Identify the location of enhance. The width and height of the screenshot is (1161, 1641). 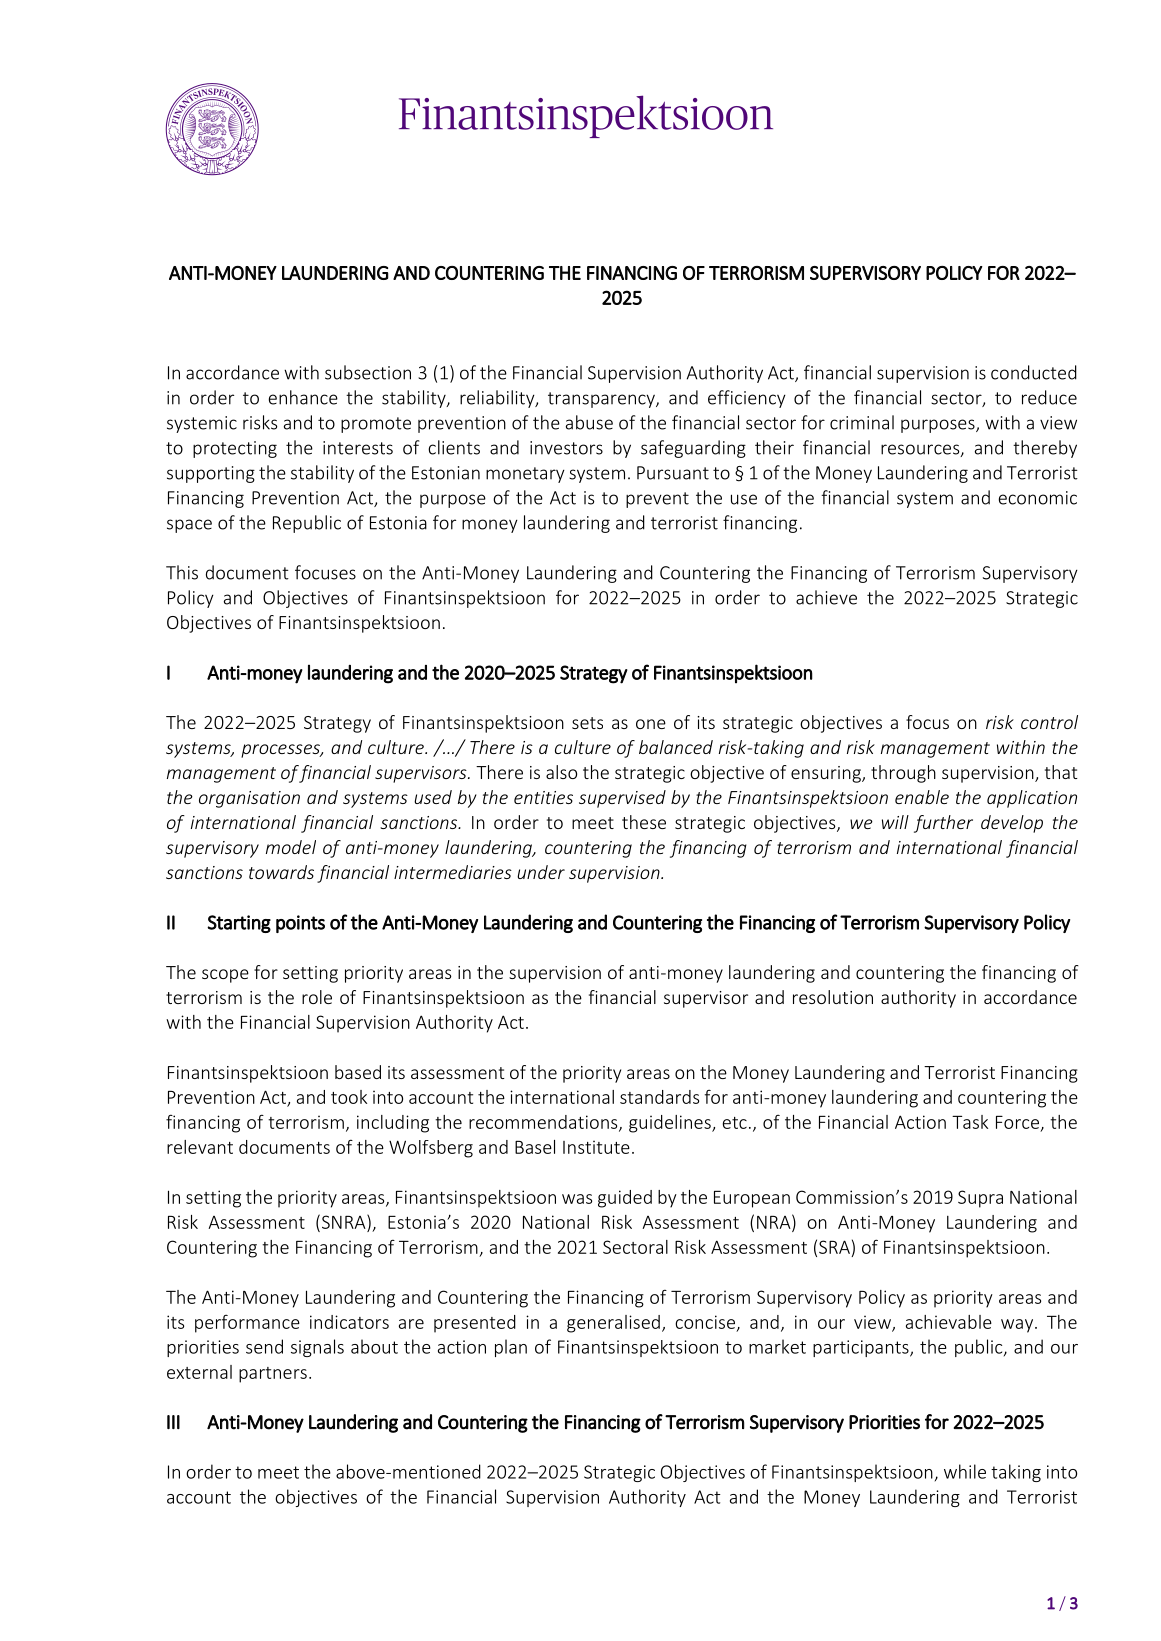
(303, 397).
